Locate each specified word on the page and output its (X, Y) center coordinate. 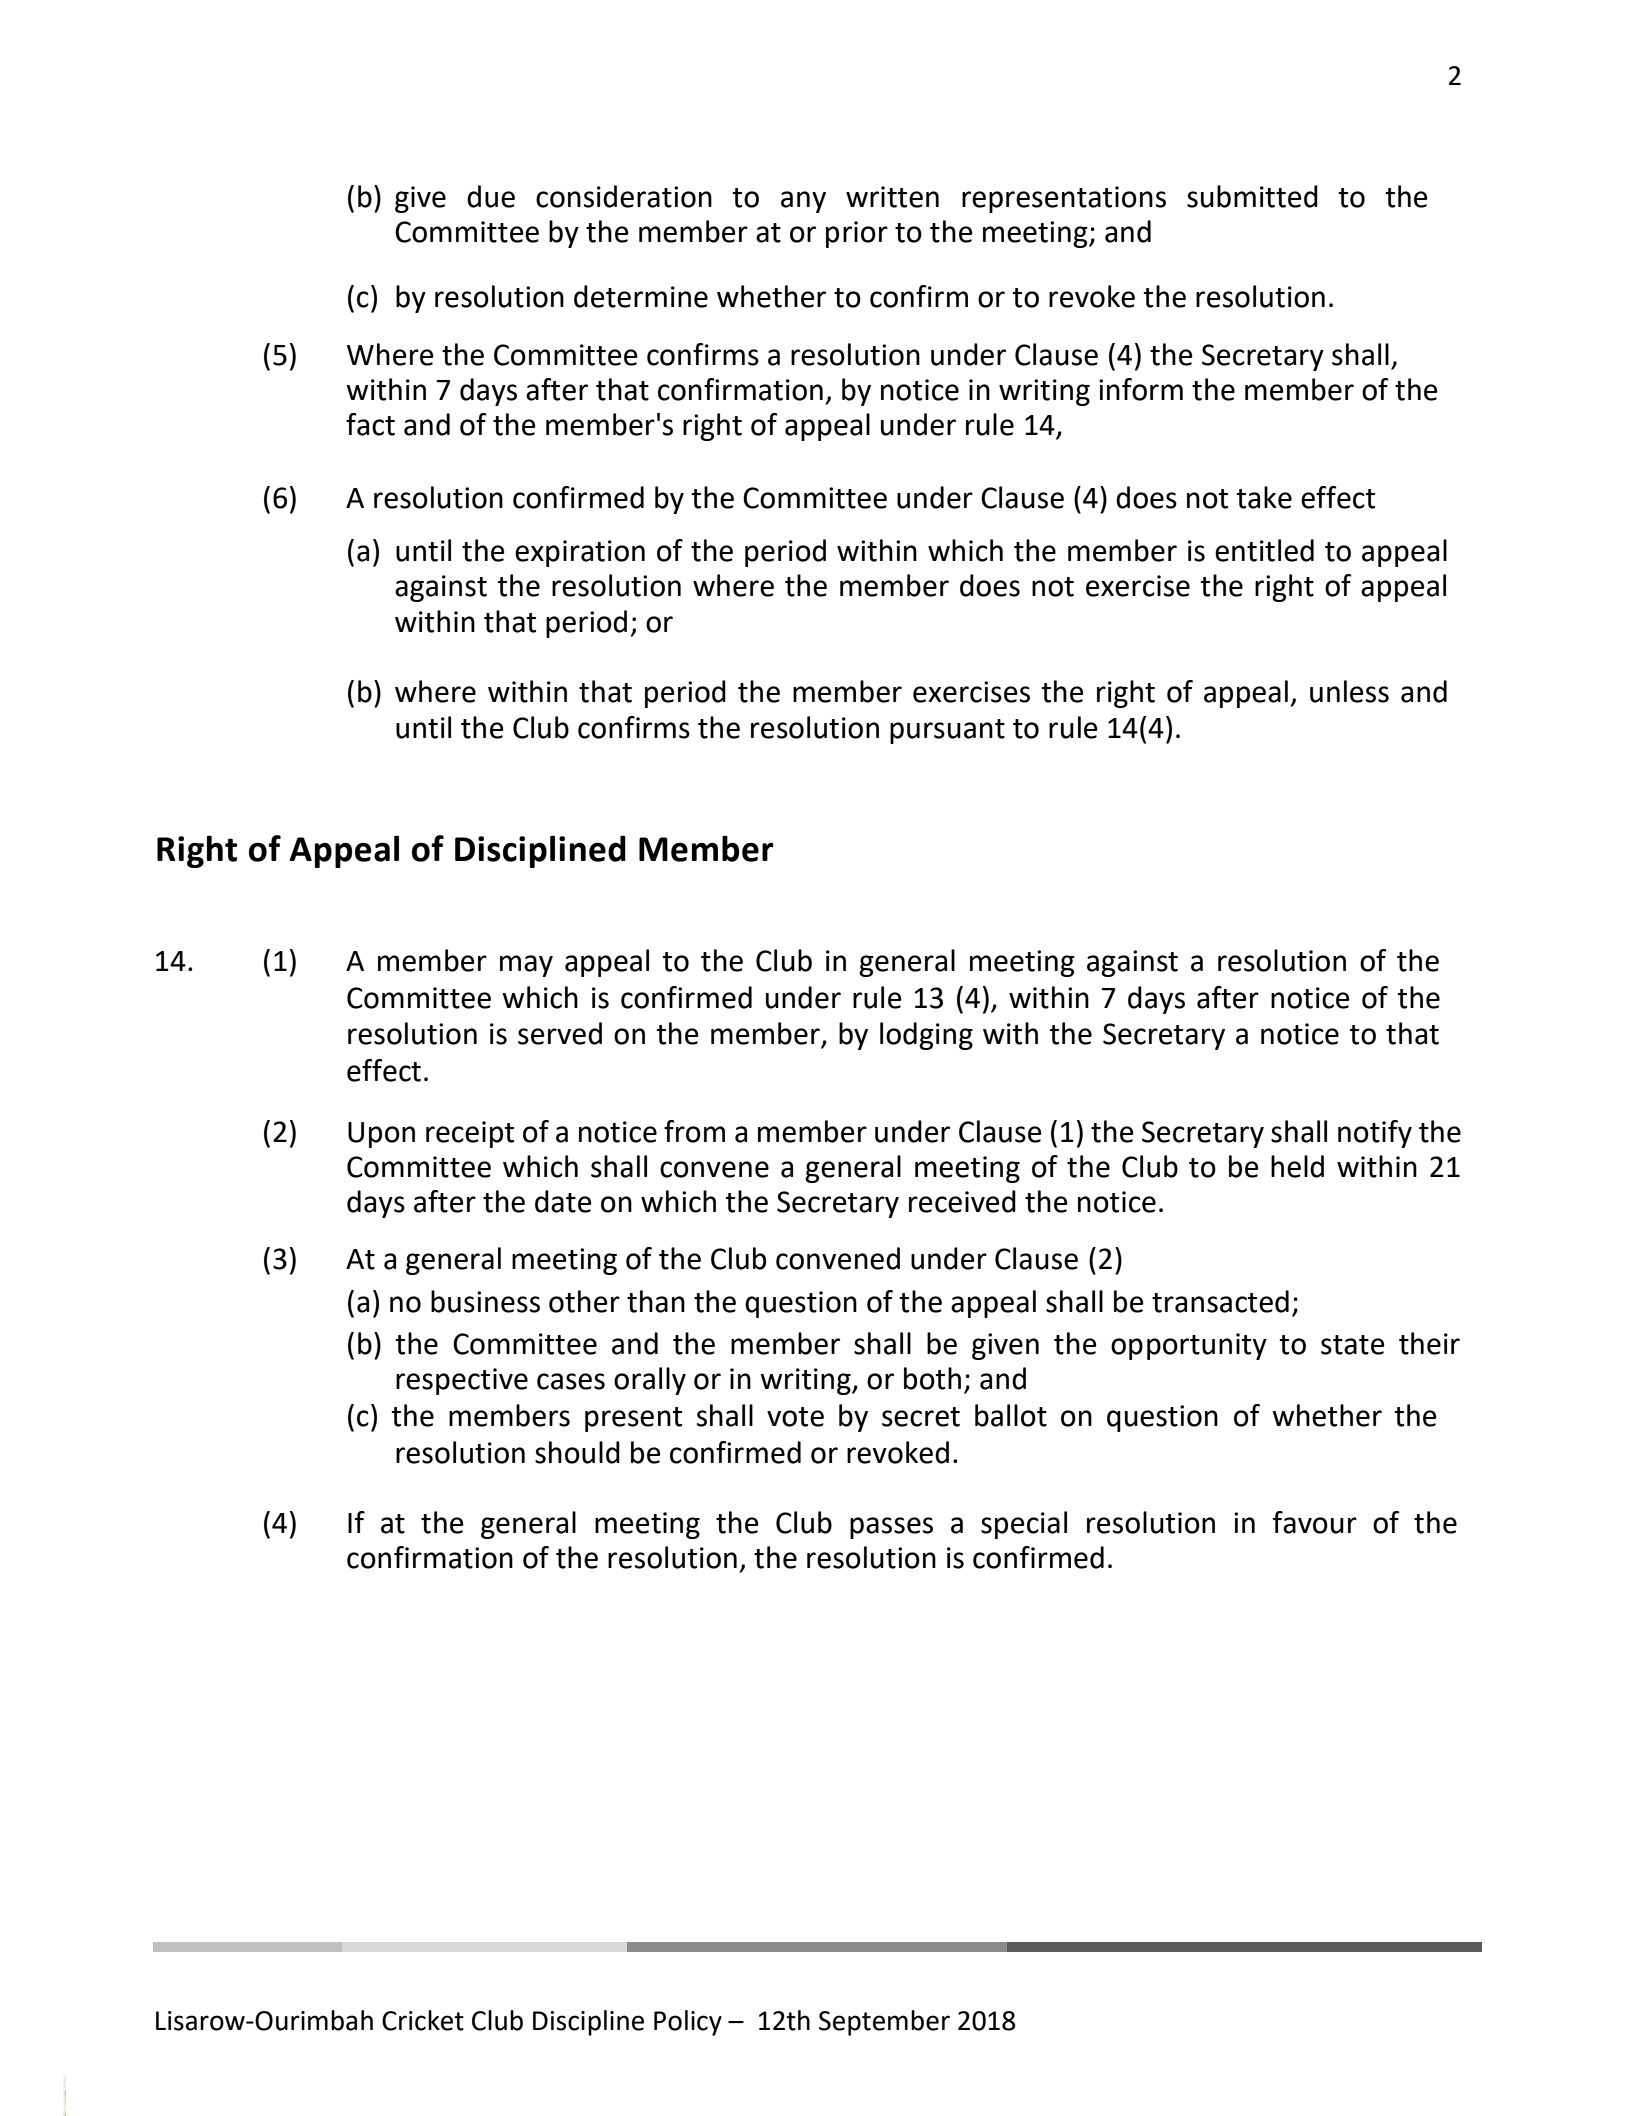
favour (1315, 1522)
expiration (580, 553)
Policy (688, 2023)
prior (857, 234)
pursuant (947, 731)
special (1024, 1525)
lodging (926, 1036)
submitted (1252, 196)
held (1297, 1166)
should (577, 1452)
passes (891, 1528)
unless (1349, 691)
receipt (470, 1134)
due (491, 196)
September (884, 2023)
